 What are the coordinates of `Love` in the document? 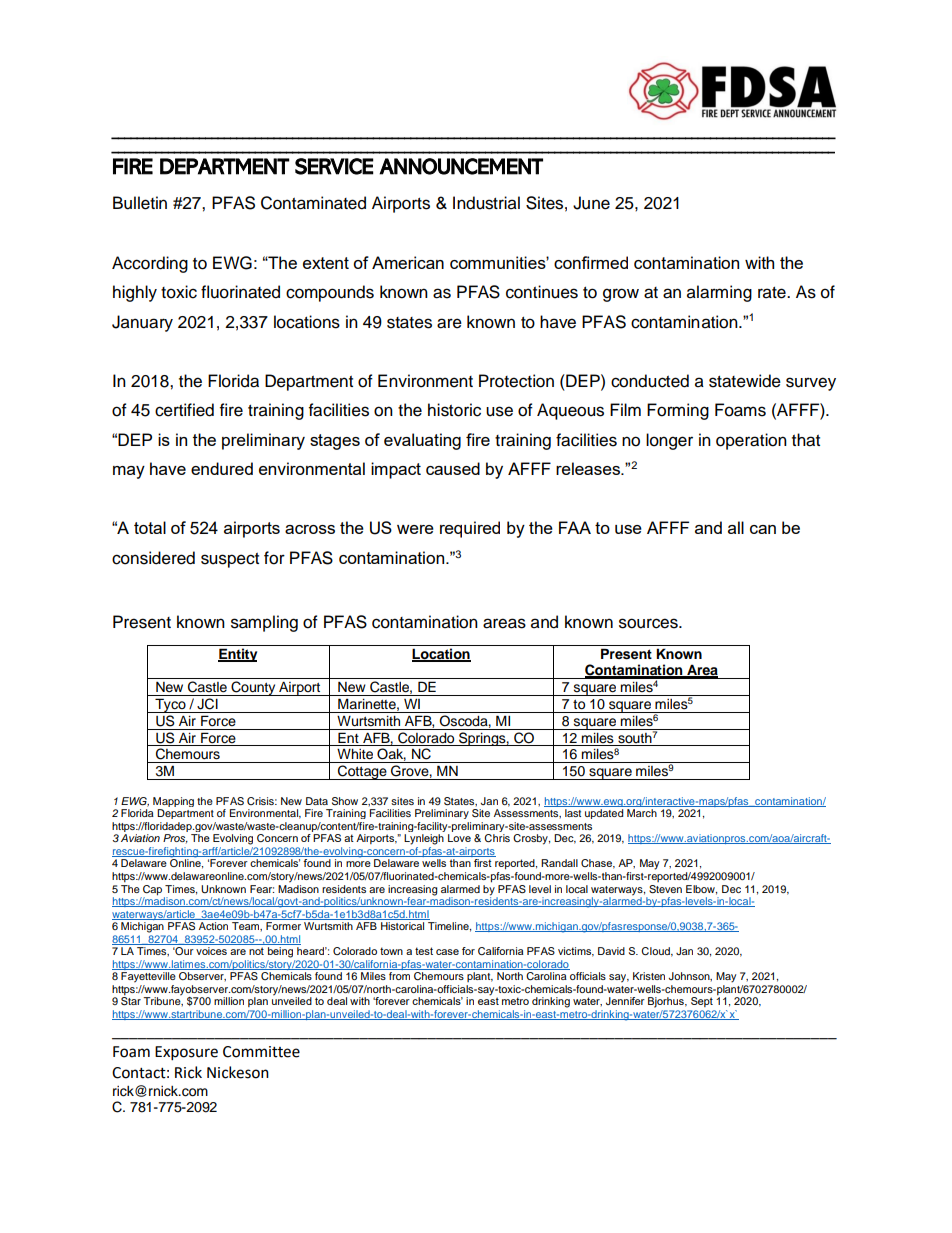 It's located at (459, 838).
